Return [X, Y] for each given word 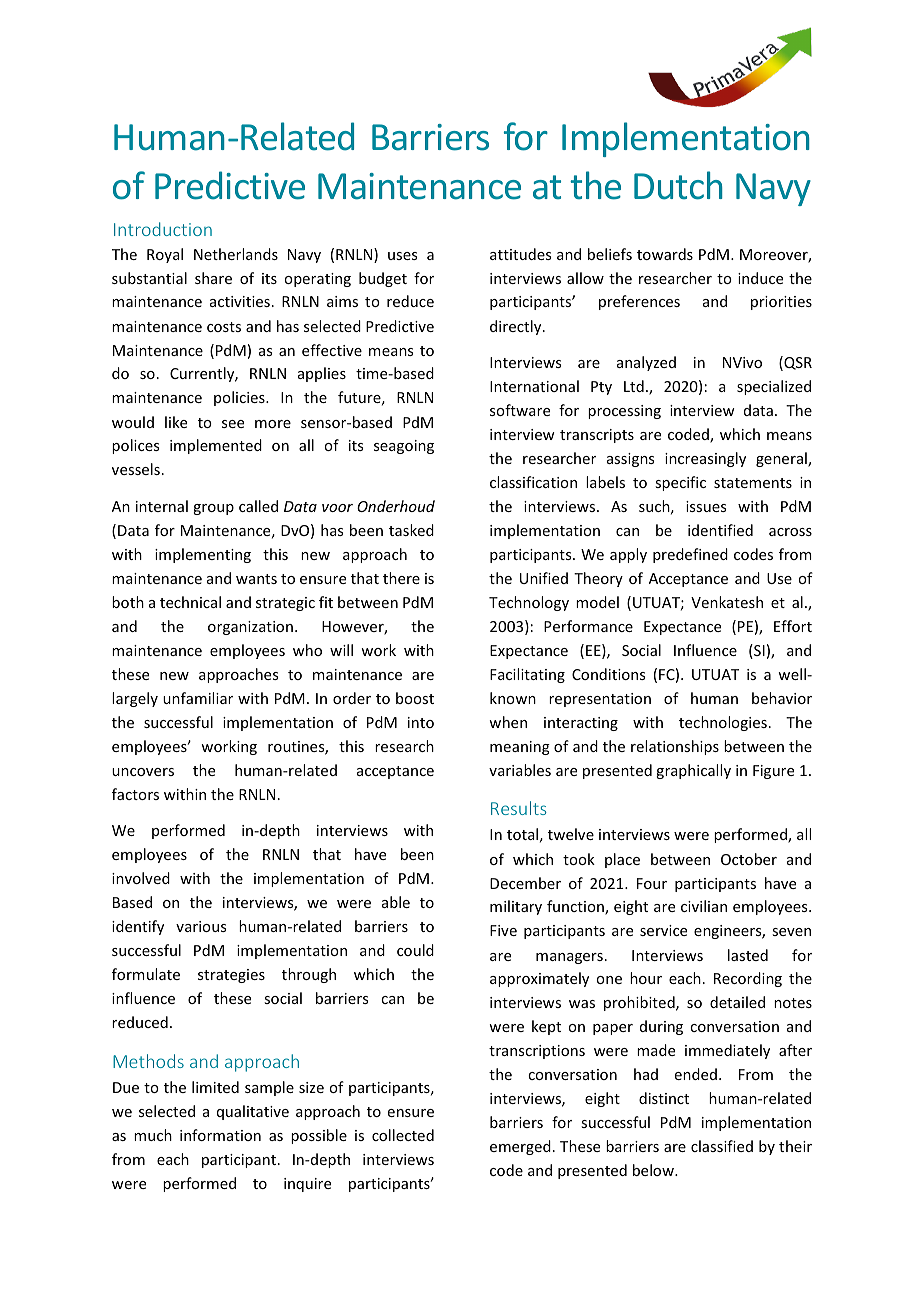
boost [415, 698]
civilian [704, 906]
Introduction [163, 229]
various [201, 926]
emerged [520, 1147]
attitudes [520, 254]
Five [503, 930]
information [220, 1135]
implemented [216, 446]
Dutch [678, 185]
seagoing [404, 447]
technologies [723, 723]
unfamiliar [198, 698]
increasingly [705, 459]
